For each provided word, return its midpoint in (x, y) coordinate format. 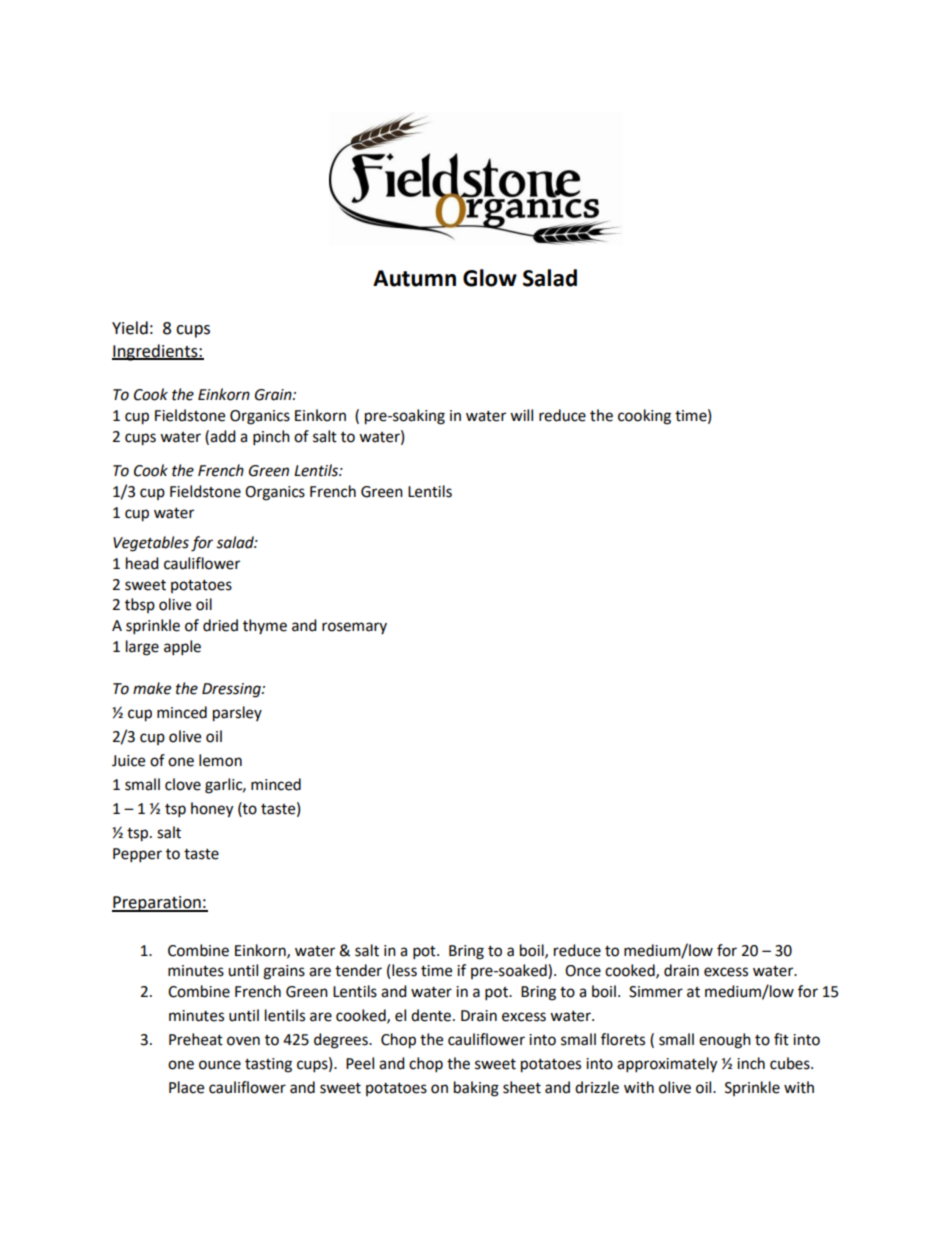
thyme (265, 626)
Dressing (232, 690)
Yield (130, 328)
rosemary (354, 628)
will (521, 415)
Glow (490, 278)
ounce (220, 1065)
